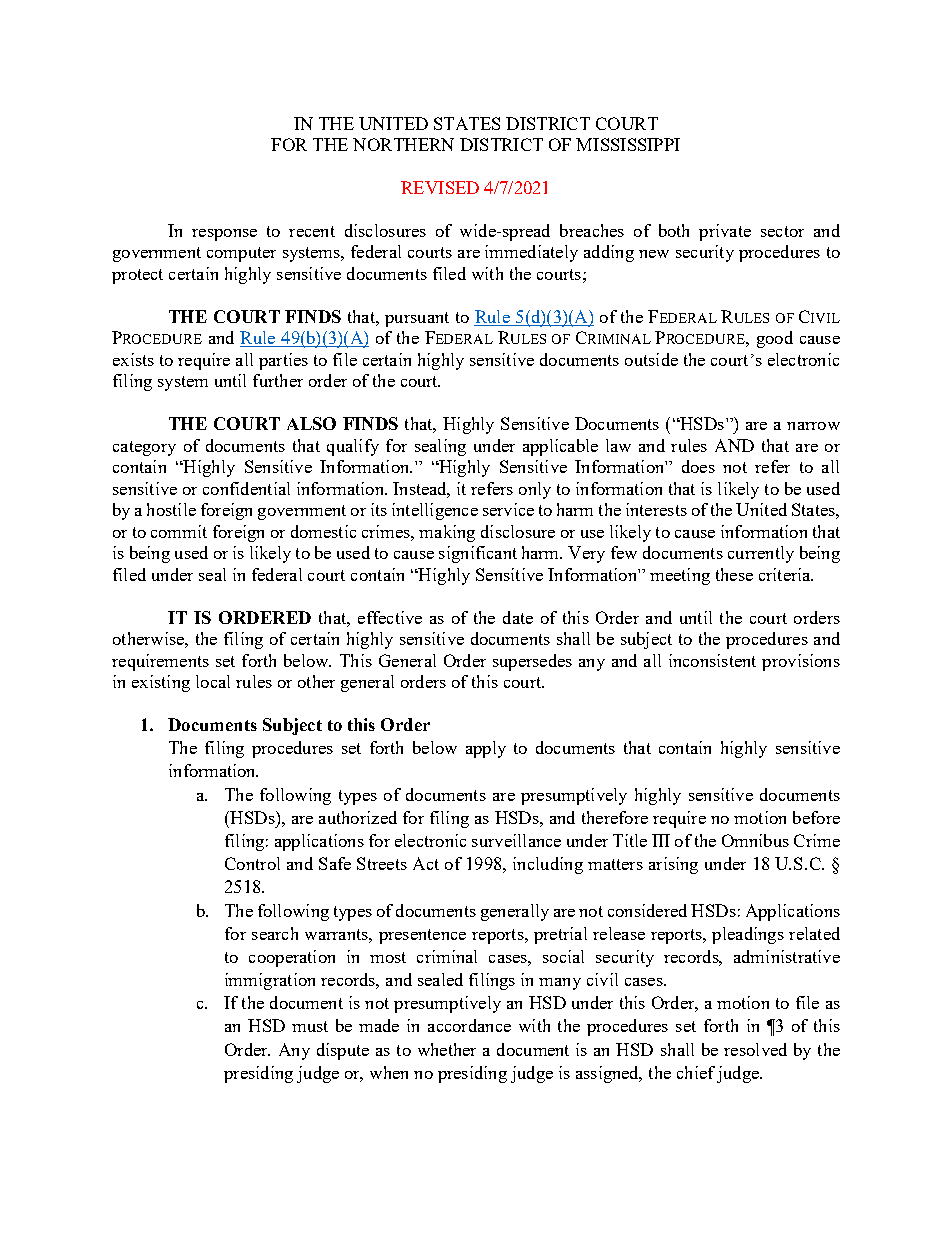 The height and width of the screenshot is (1233, 952). I want to click on must, so click(310, 1026).
